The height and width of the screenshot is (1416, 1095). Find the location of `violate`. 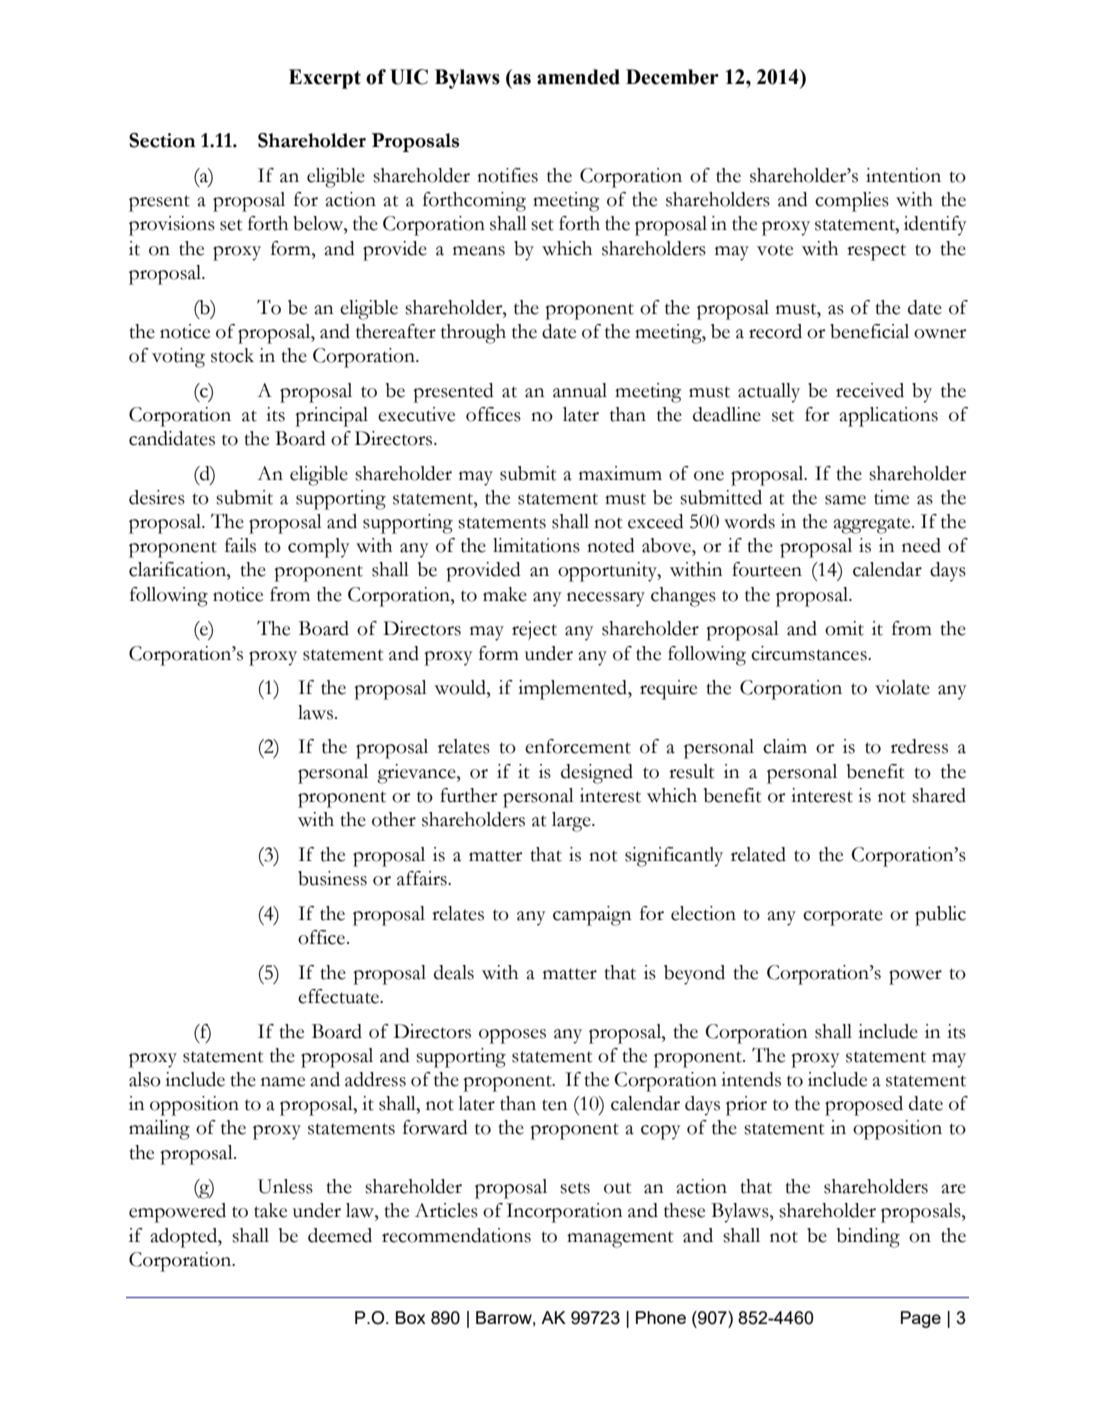

violate is located at coordinates (902, 687).
